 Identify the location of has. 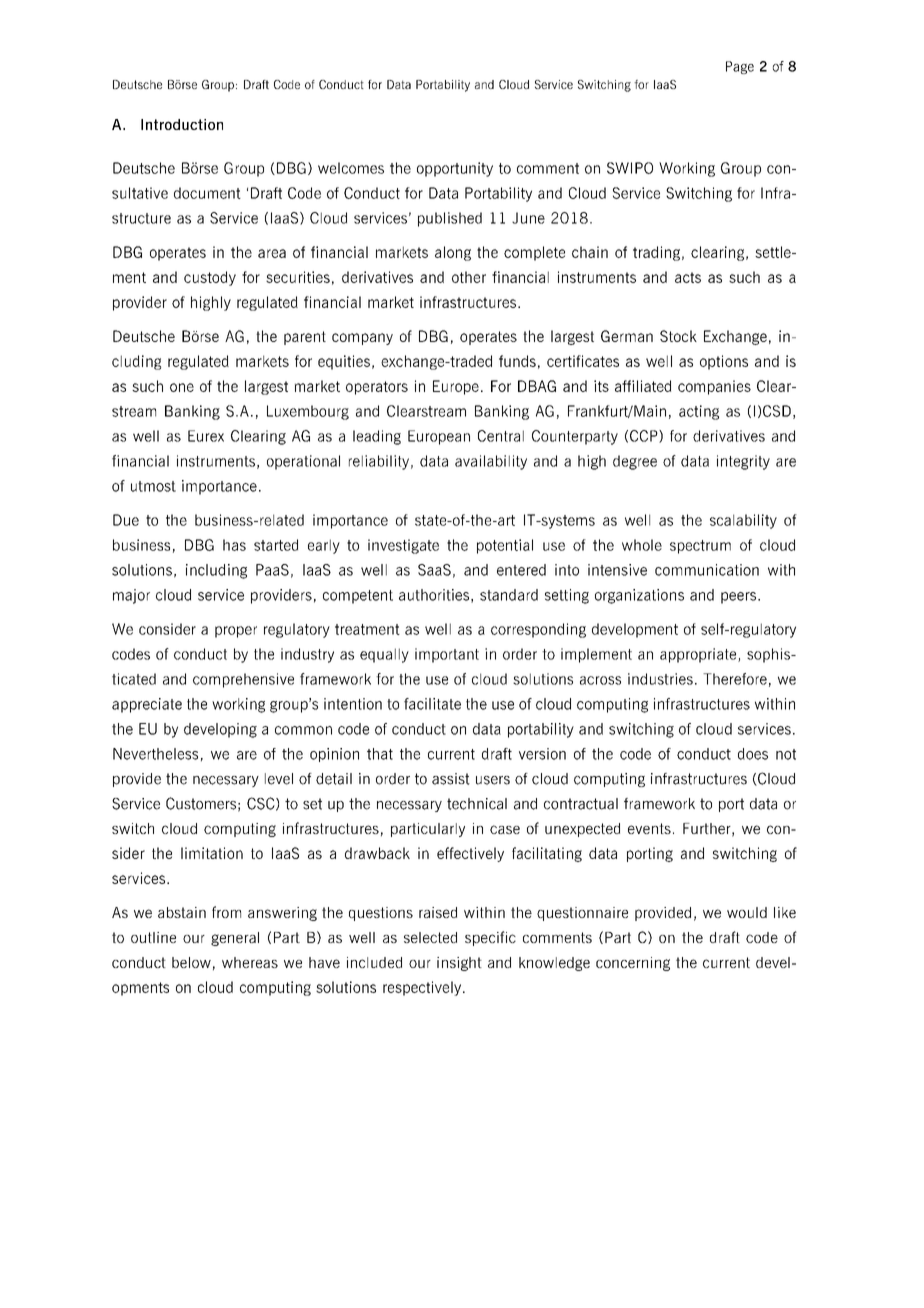
(234, 545).
